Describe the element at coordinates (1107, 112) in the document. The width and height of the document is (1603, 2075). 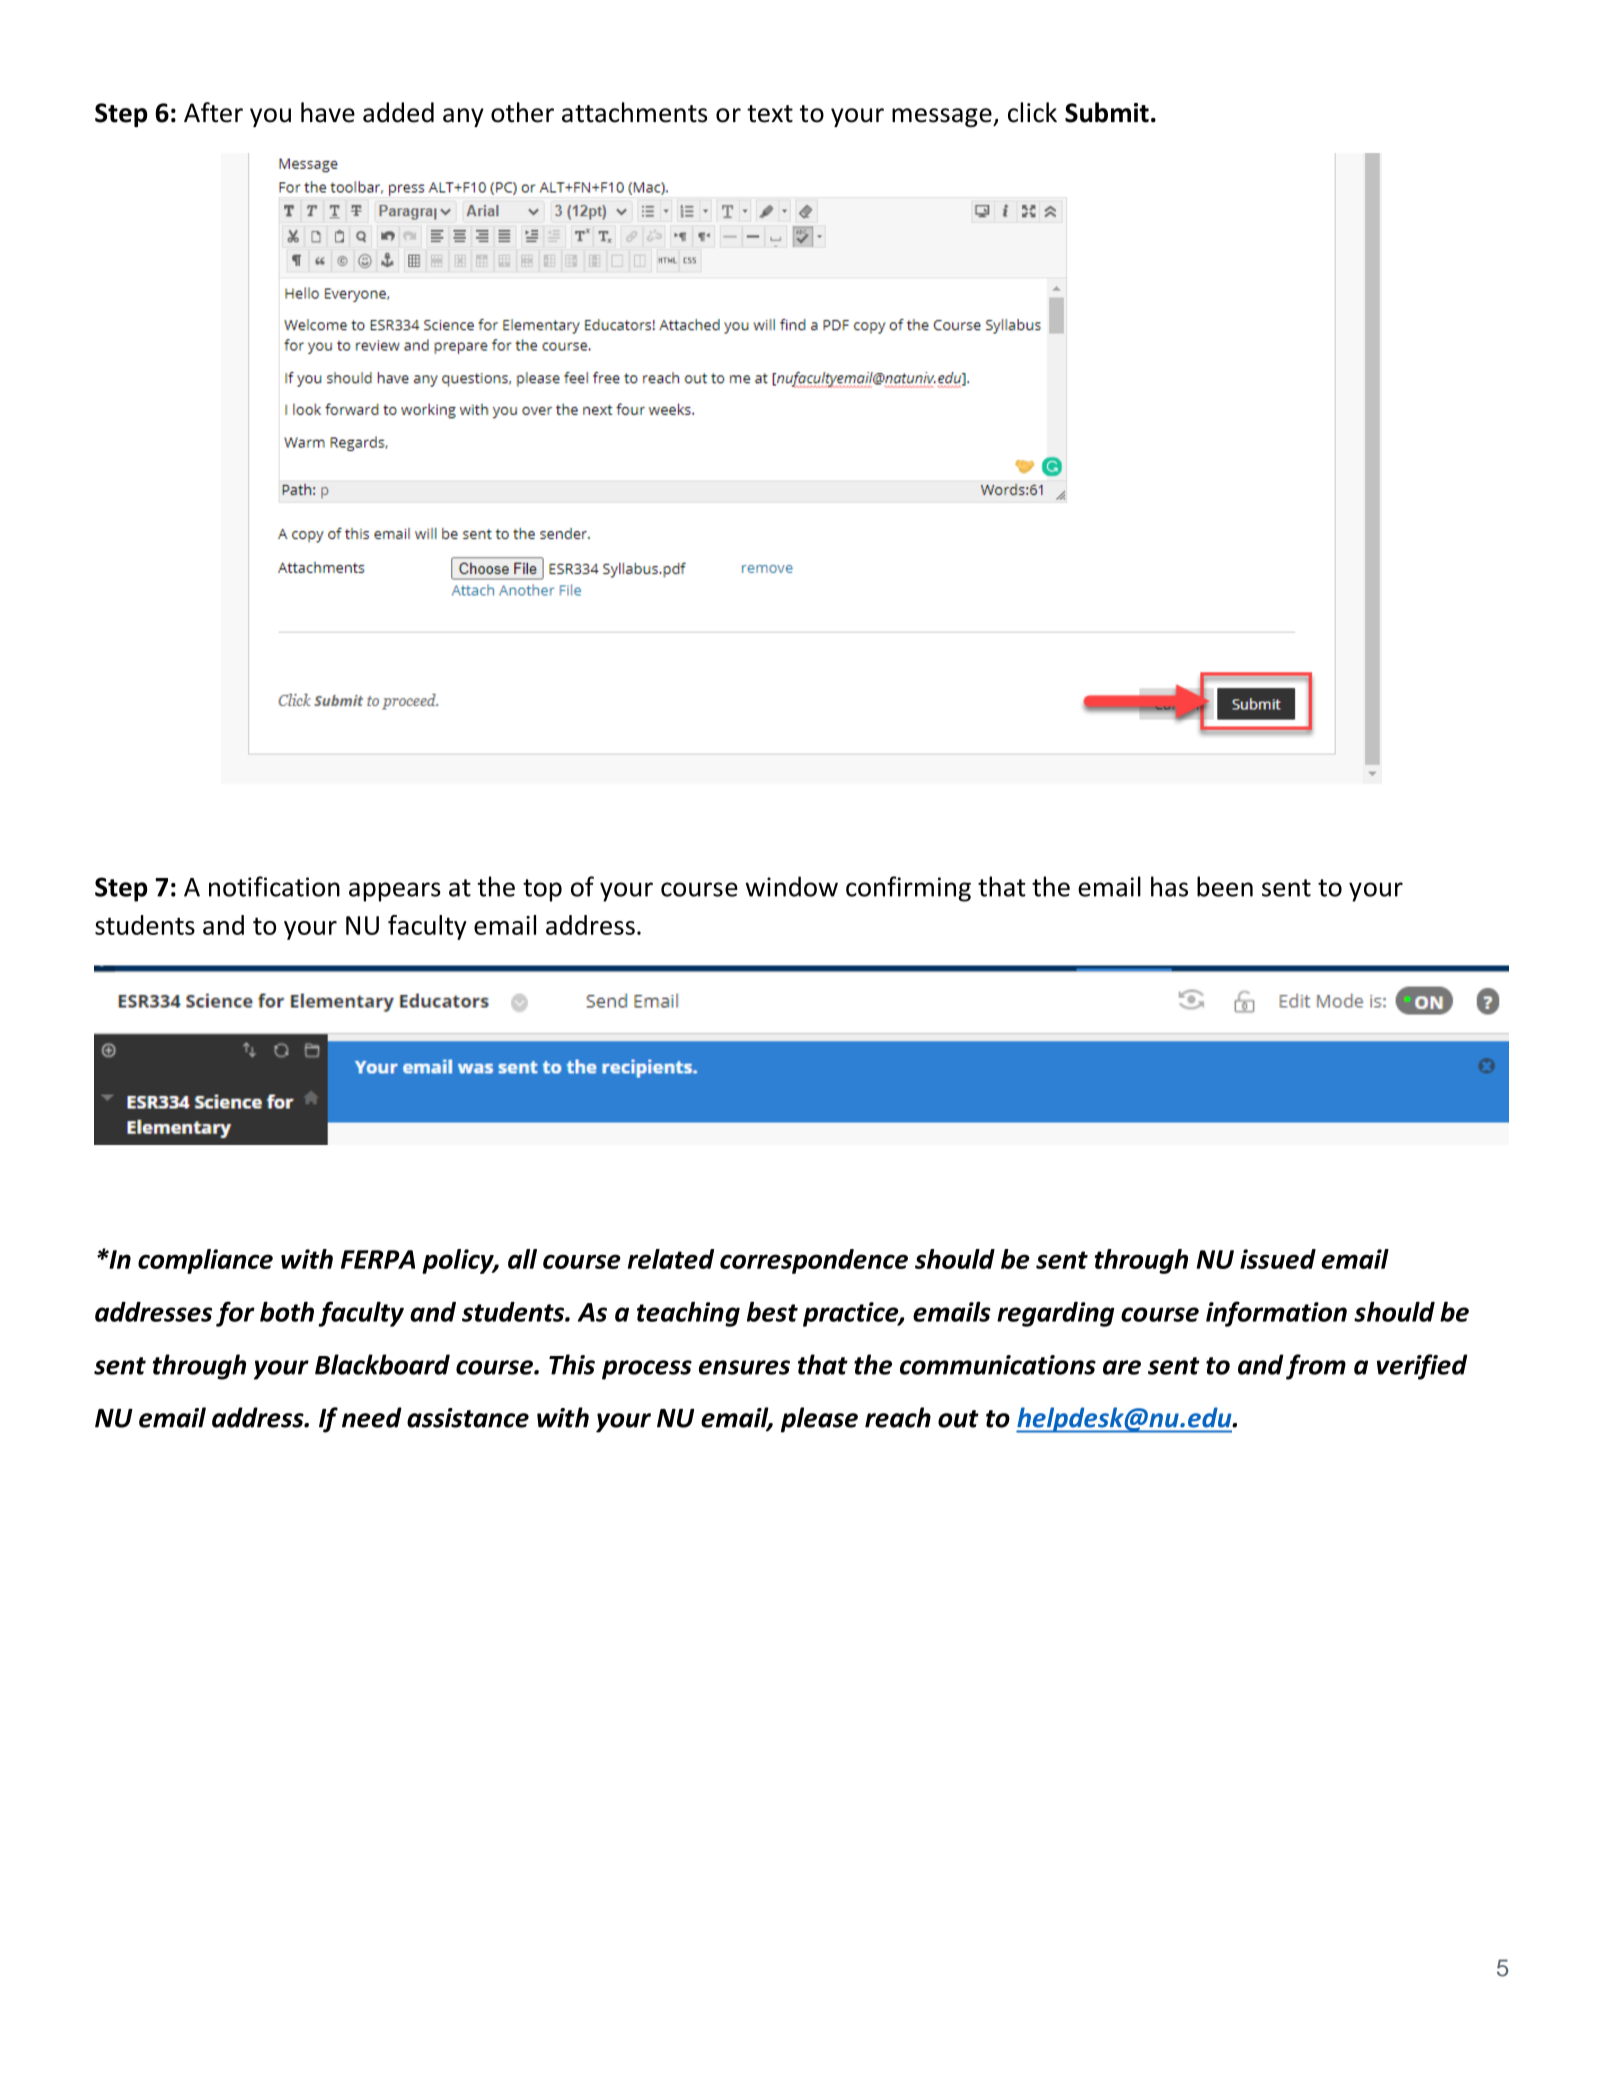
I see `Submit` at that location.
